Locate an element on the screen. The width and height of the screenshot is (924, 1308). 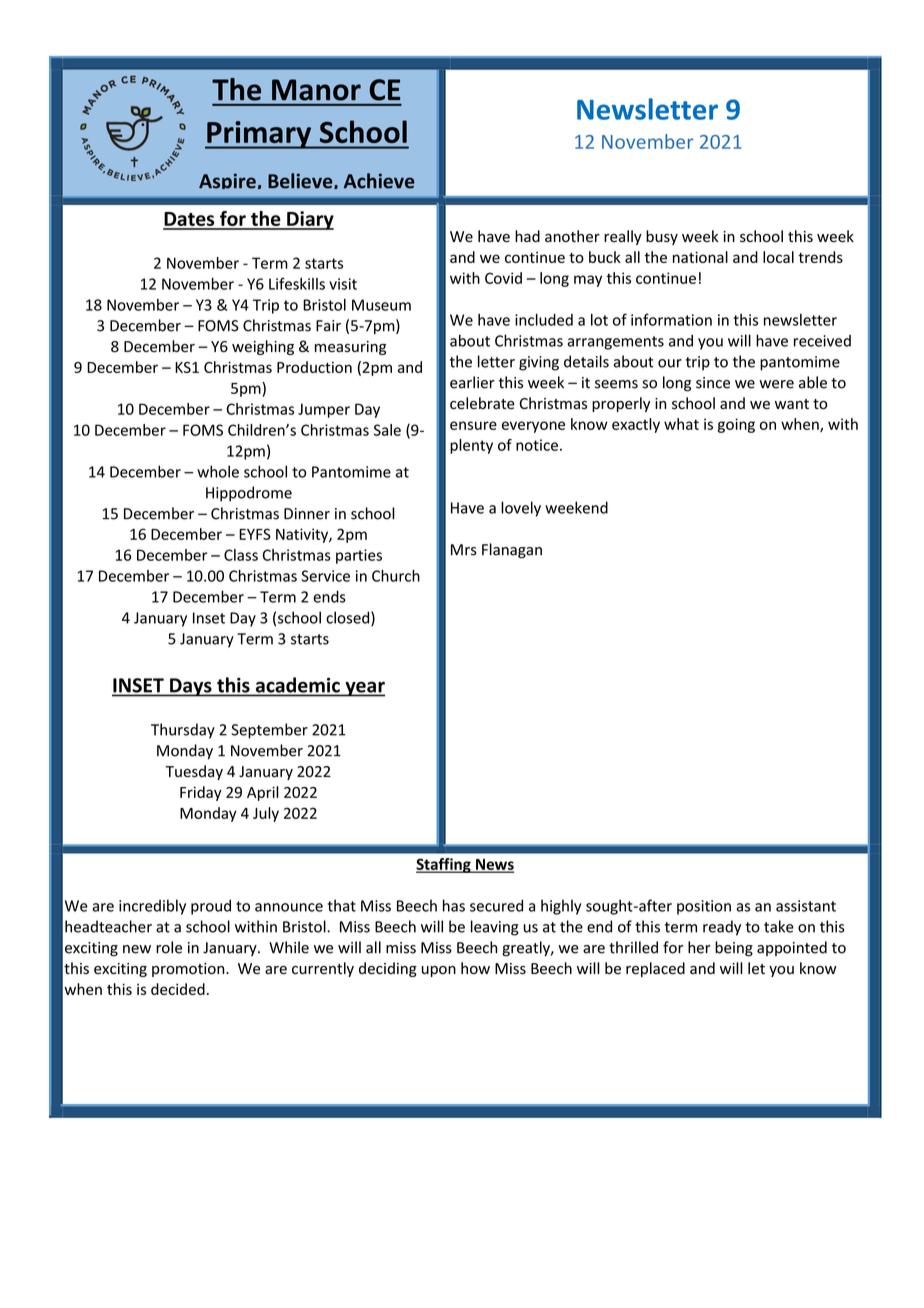
Achieve is located at coordinates (379, 181).
